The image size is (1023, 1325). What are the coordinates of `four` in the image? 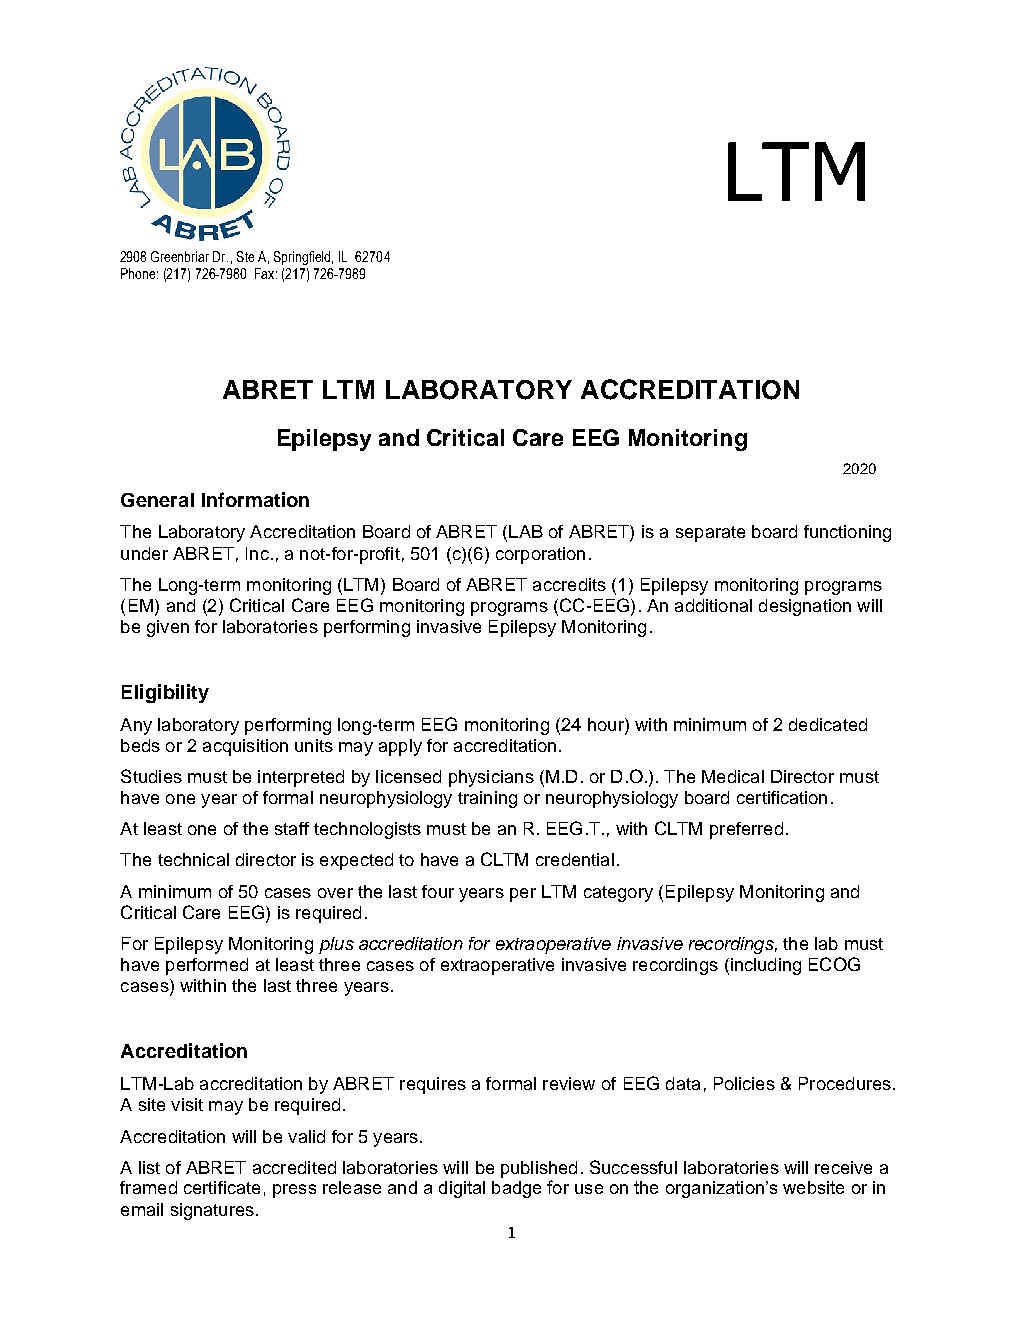 It's located at (438, 891).
